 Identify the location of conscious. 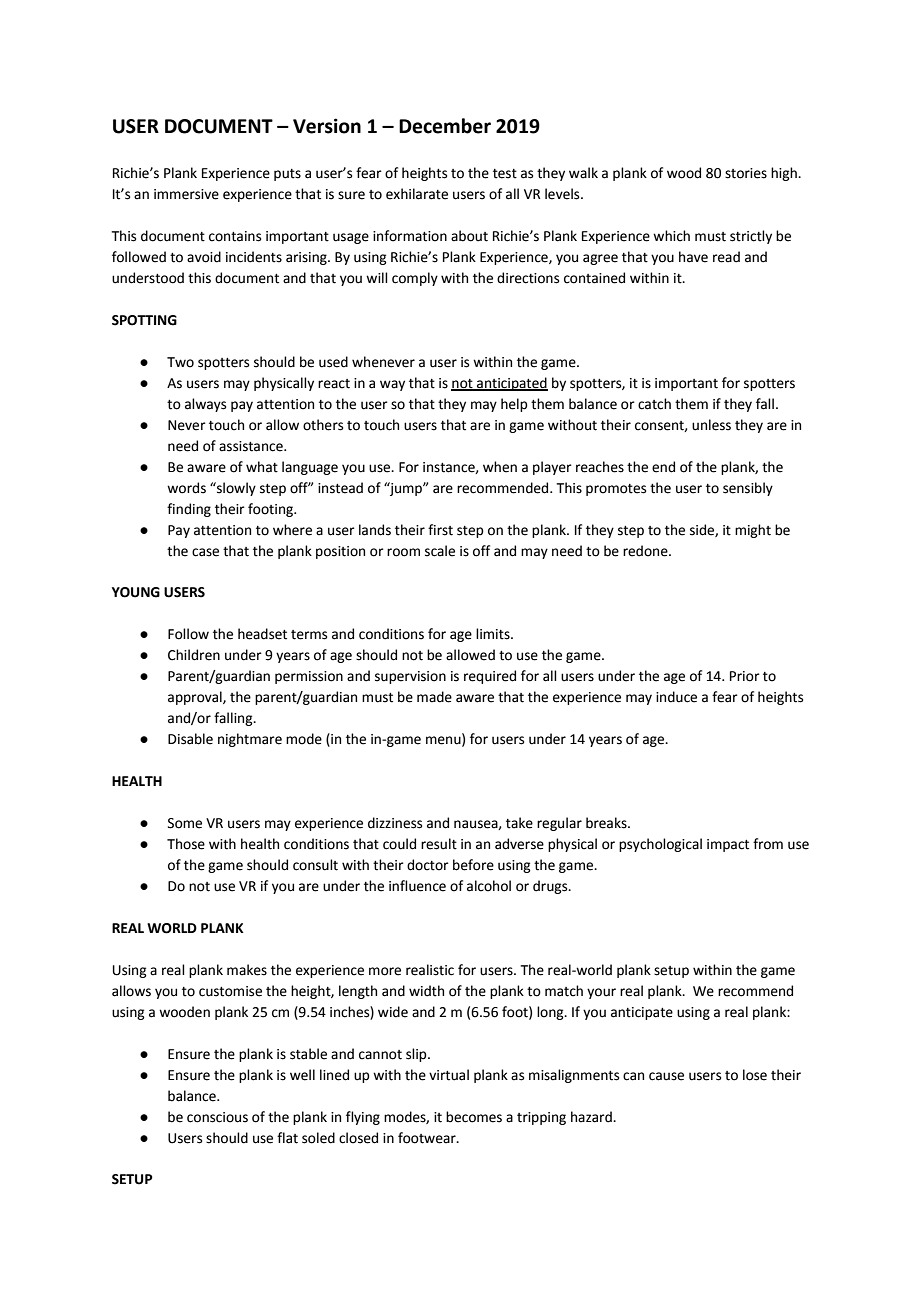
(217, 1117).
